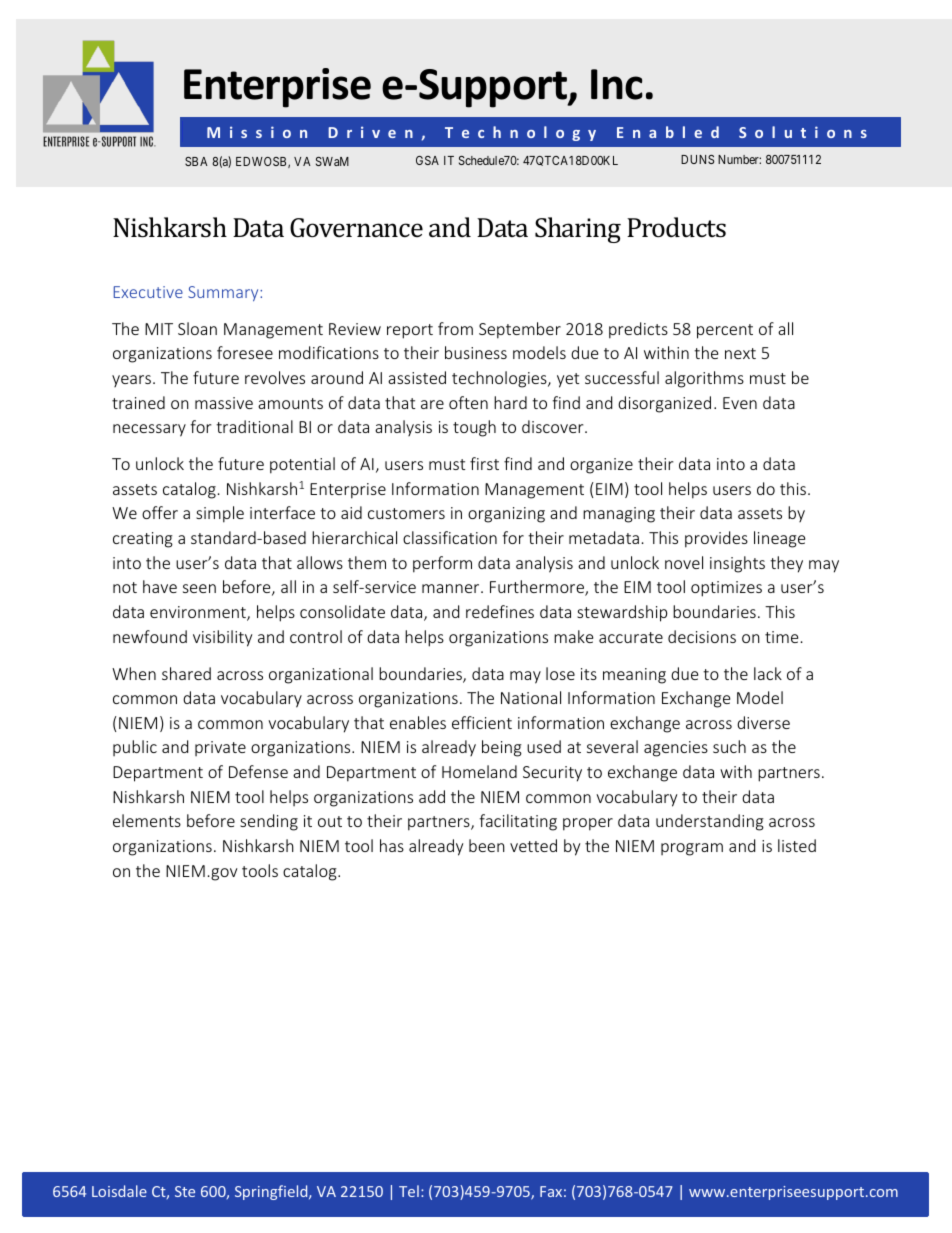  What do you see at coordinates (220, 514) in the image?
I see `simple` at bounding box center [220, 514].
